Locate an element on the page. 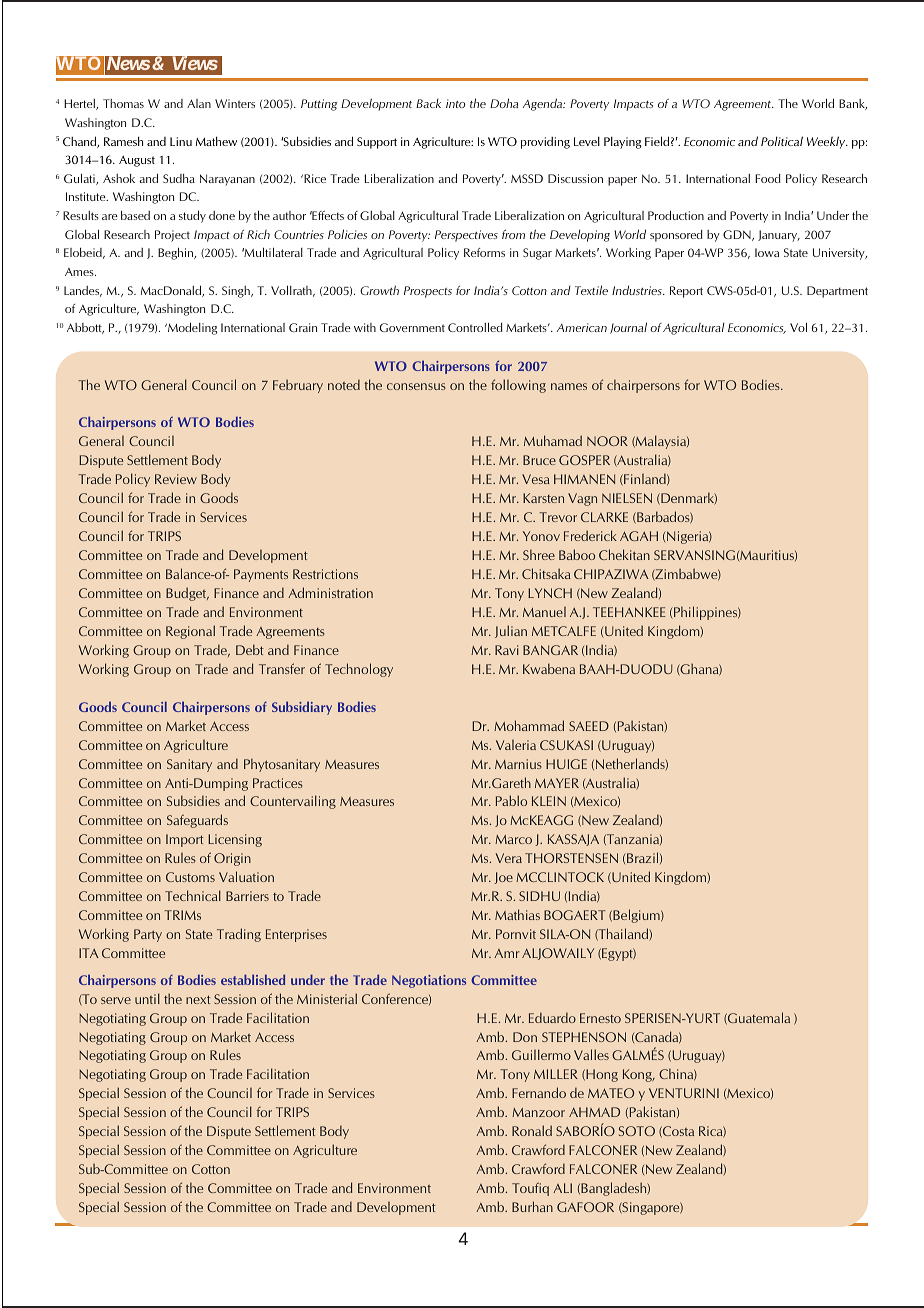 Image resolution: width=924 pixels, height=1308 pixels. Burhan is located at coordinates (532, 1206).
